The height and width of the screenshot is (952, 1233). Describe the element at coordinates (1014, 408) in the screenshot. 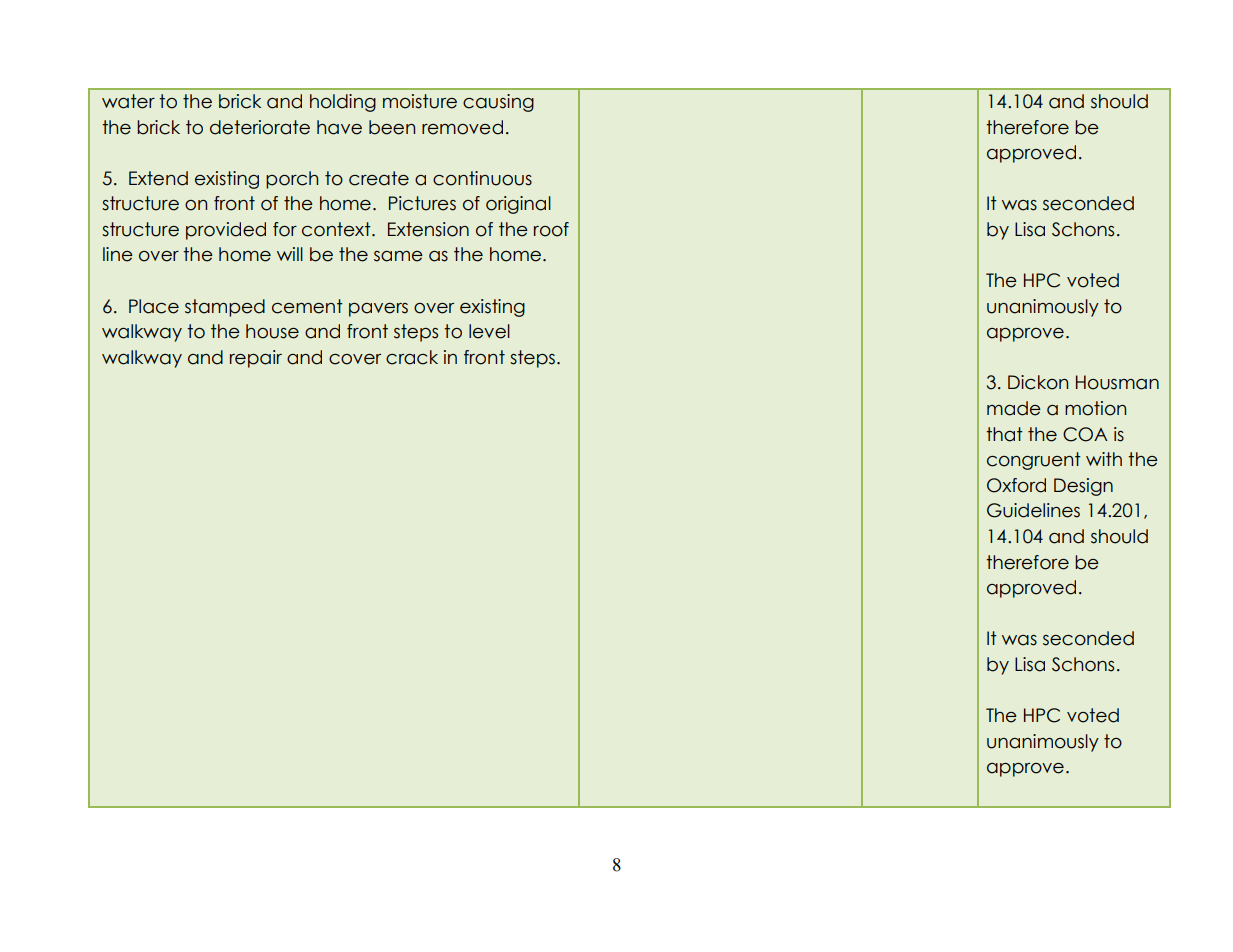

I see `made` at that location.
